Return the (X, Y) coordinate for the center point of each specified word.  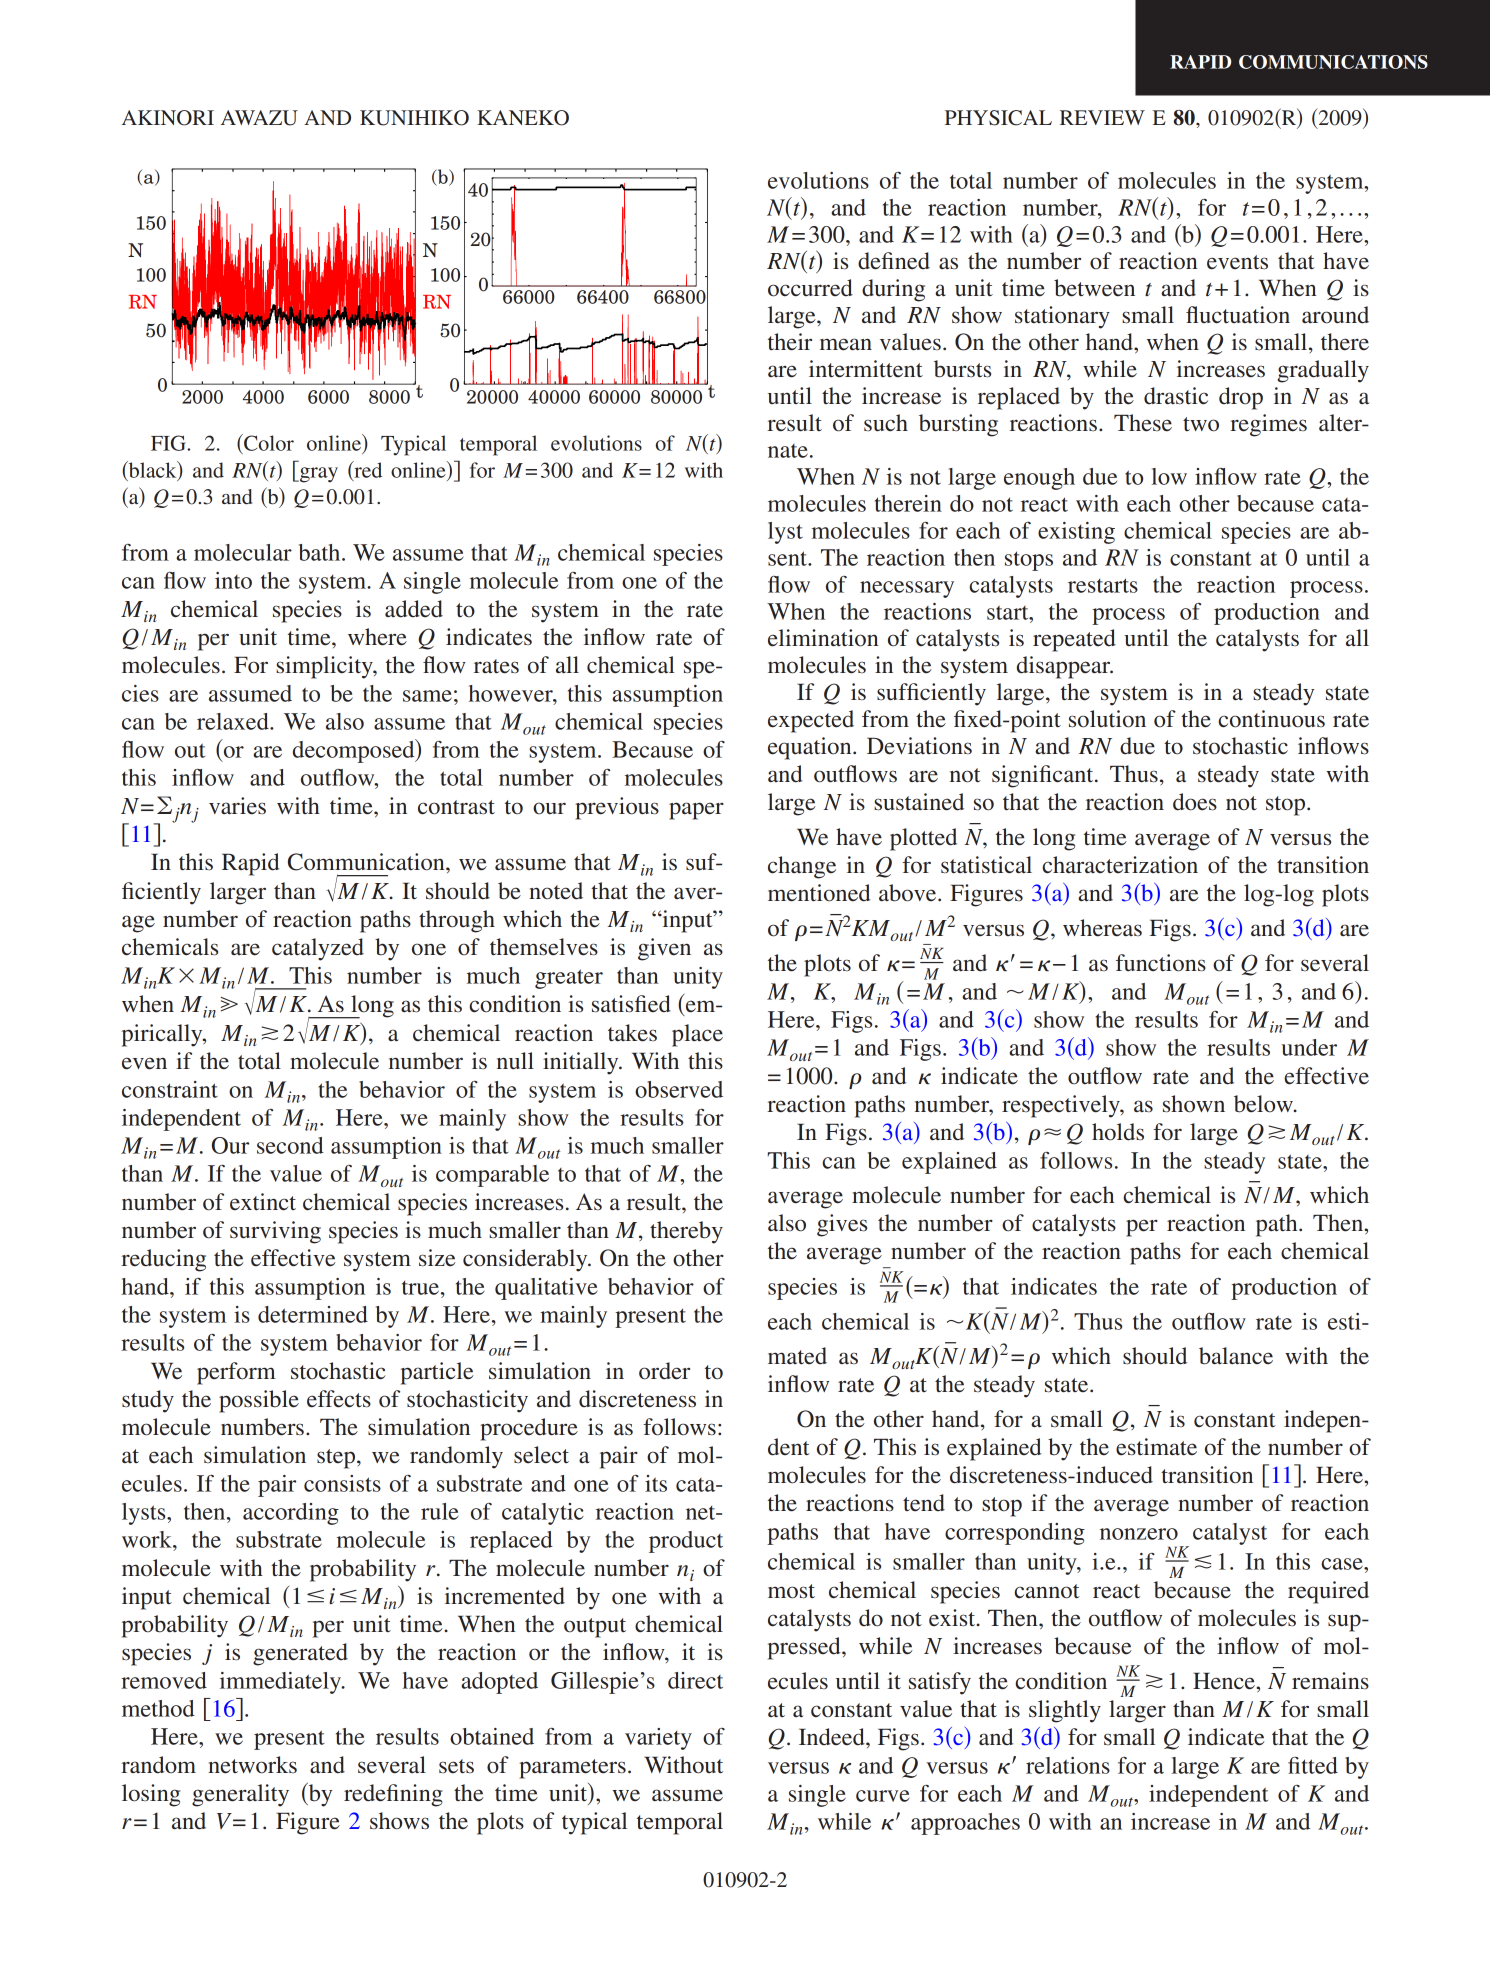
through (457, 921)
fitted (1313, 1765)
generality (240, 1795)
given (664, 949)
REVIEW (1102, 117)
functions (1161, 963)
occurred (810, 288)
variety (658, 1739)
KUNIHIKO (414, 118)
